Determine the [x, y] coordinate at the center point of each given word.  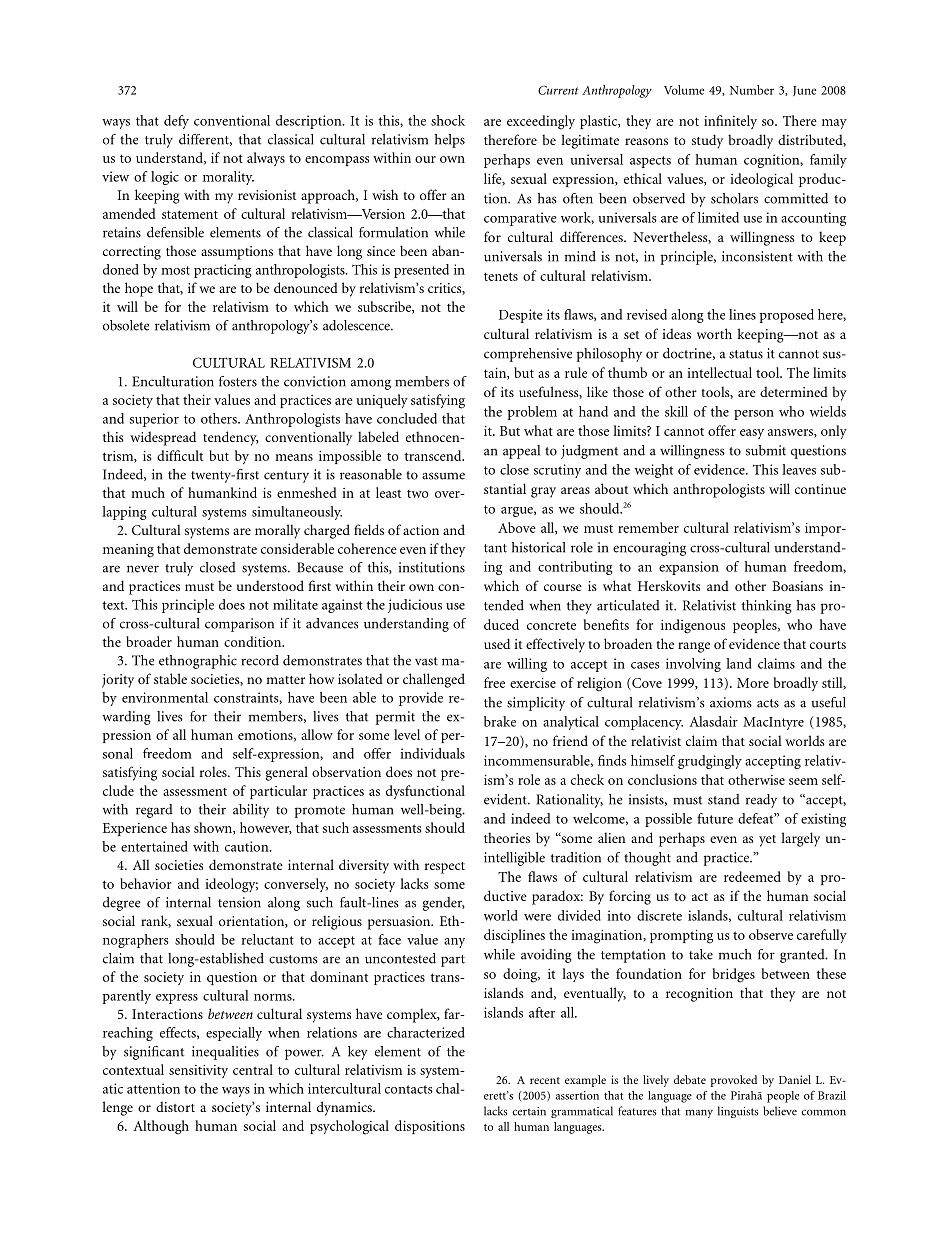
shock [448, 120]
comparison [239, 625]
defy [176, 122]
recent [545, 1080]
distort [175, 1106]
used [497, 643]
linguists [738, 1112]
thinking [767, 607]
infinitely [730, 122]
